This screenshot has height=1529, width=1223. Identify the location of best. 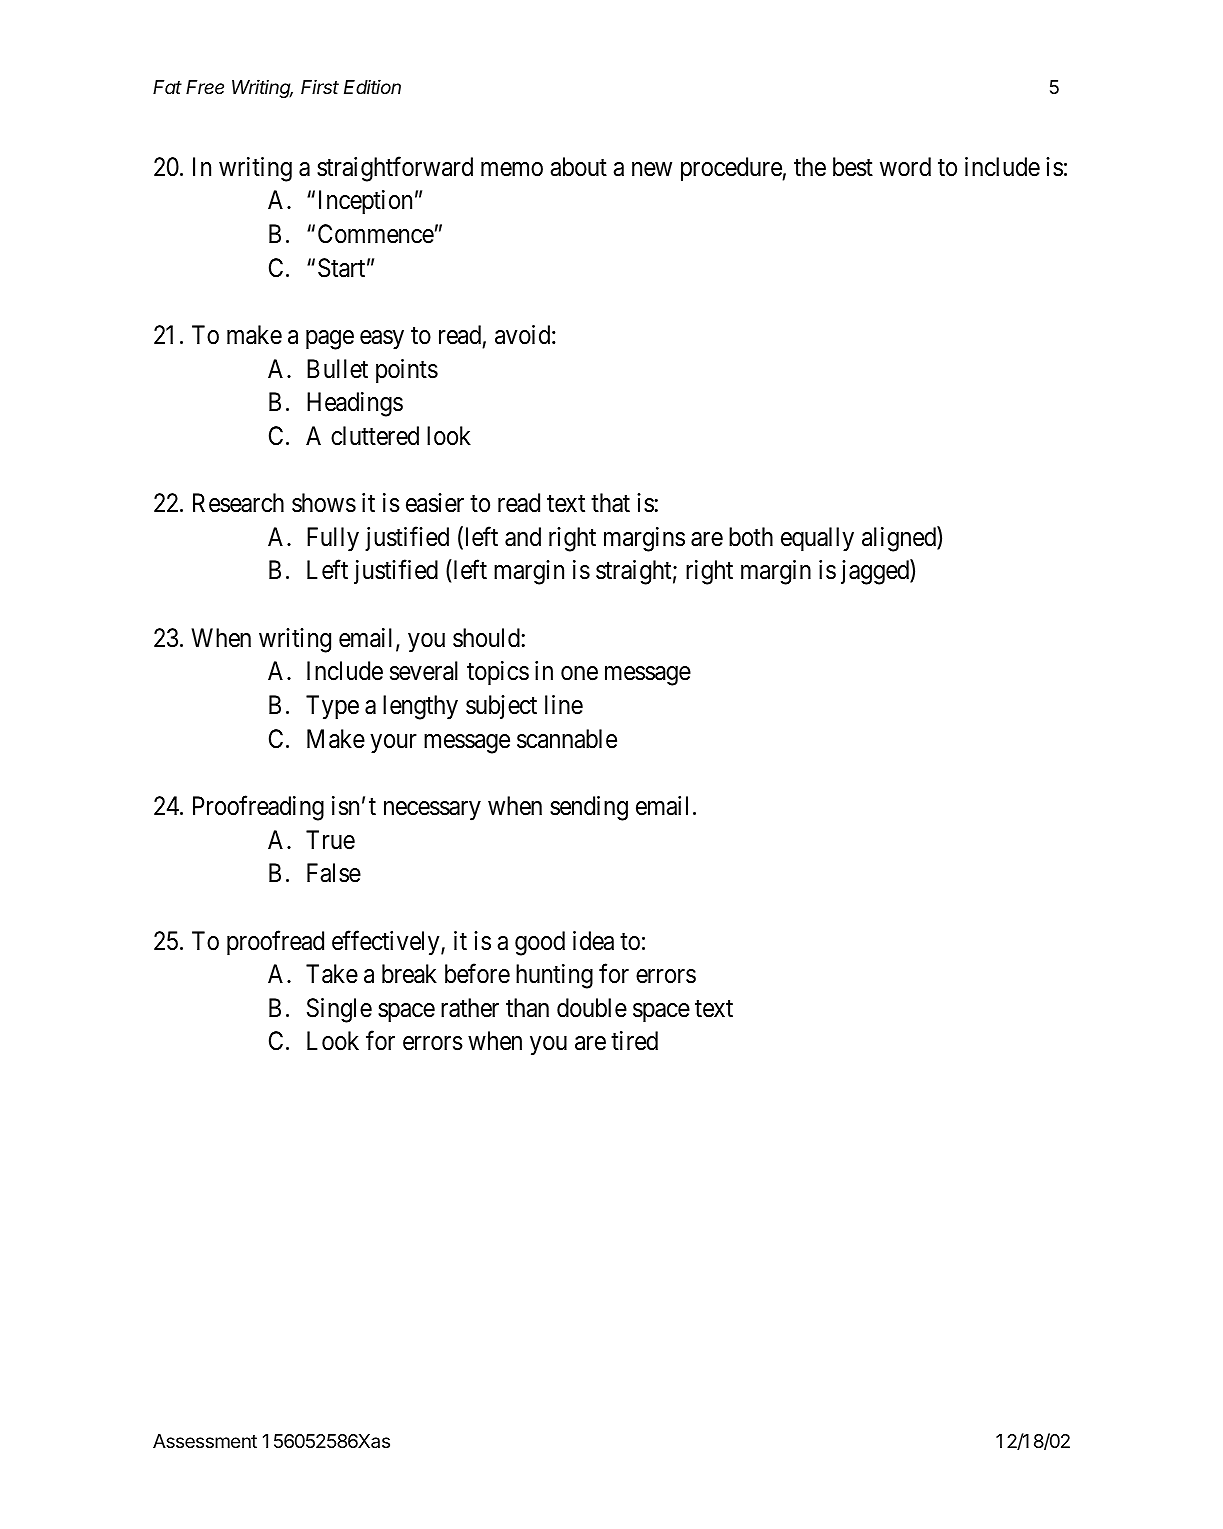
(853, 167).
